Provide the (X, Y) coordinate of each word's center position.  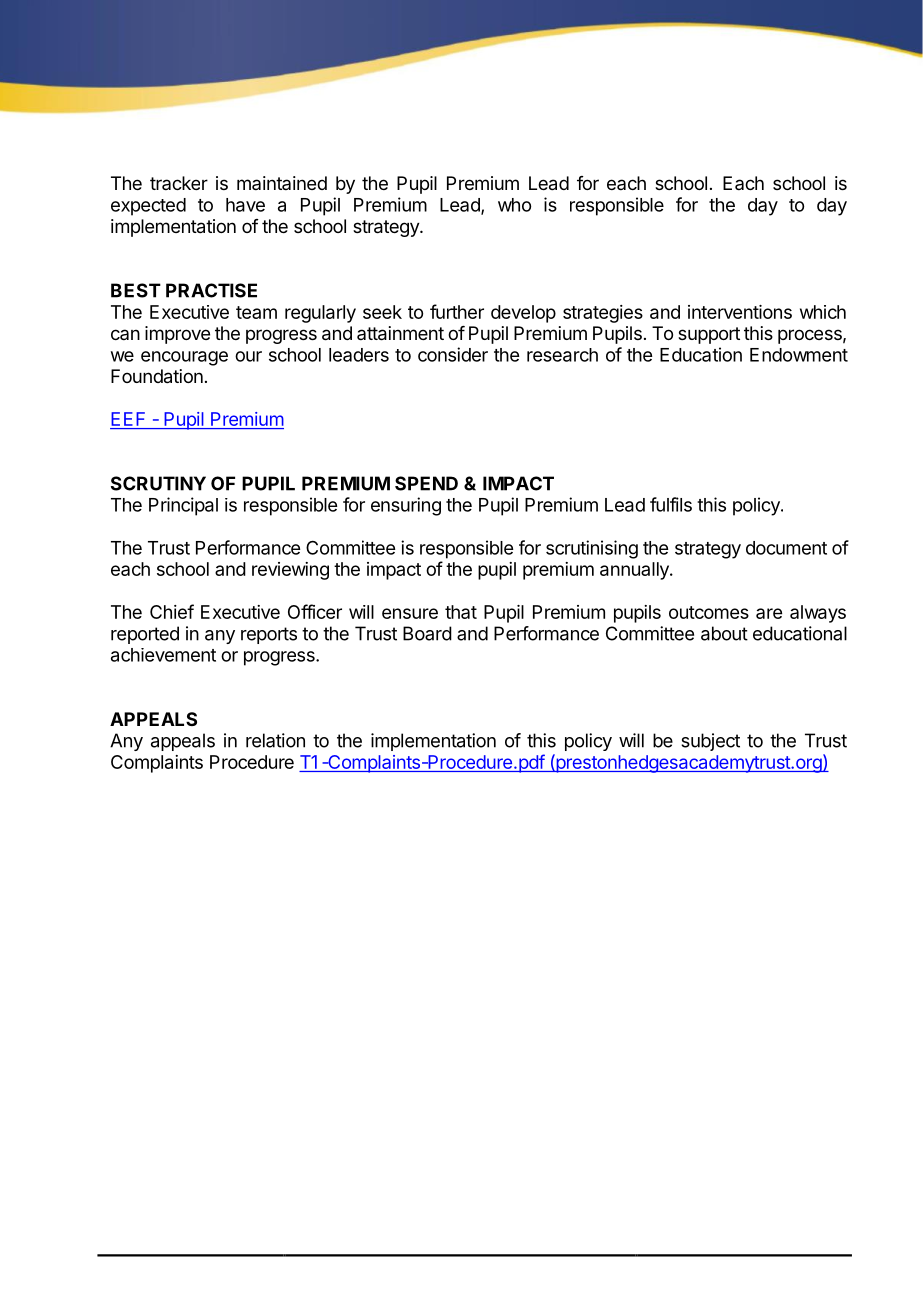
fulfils (671, 504)
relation (275, 740)
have (245, 205)
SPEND (426, 483)
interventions (740, 312)
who (514, 205)
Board (427, 633)
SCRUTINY (158, 483)
